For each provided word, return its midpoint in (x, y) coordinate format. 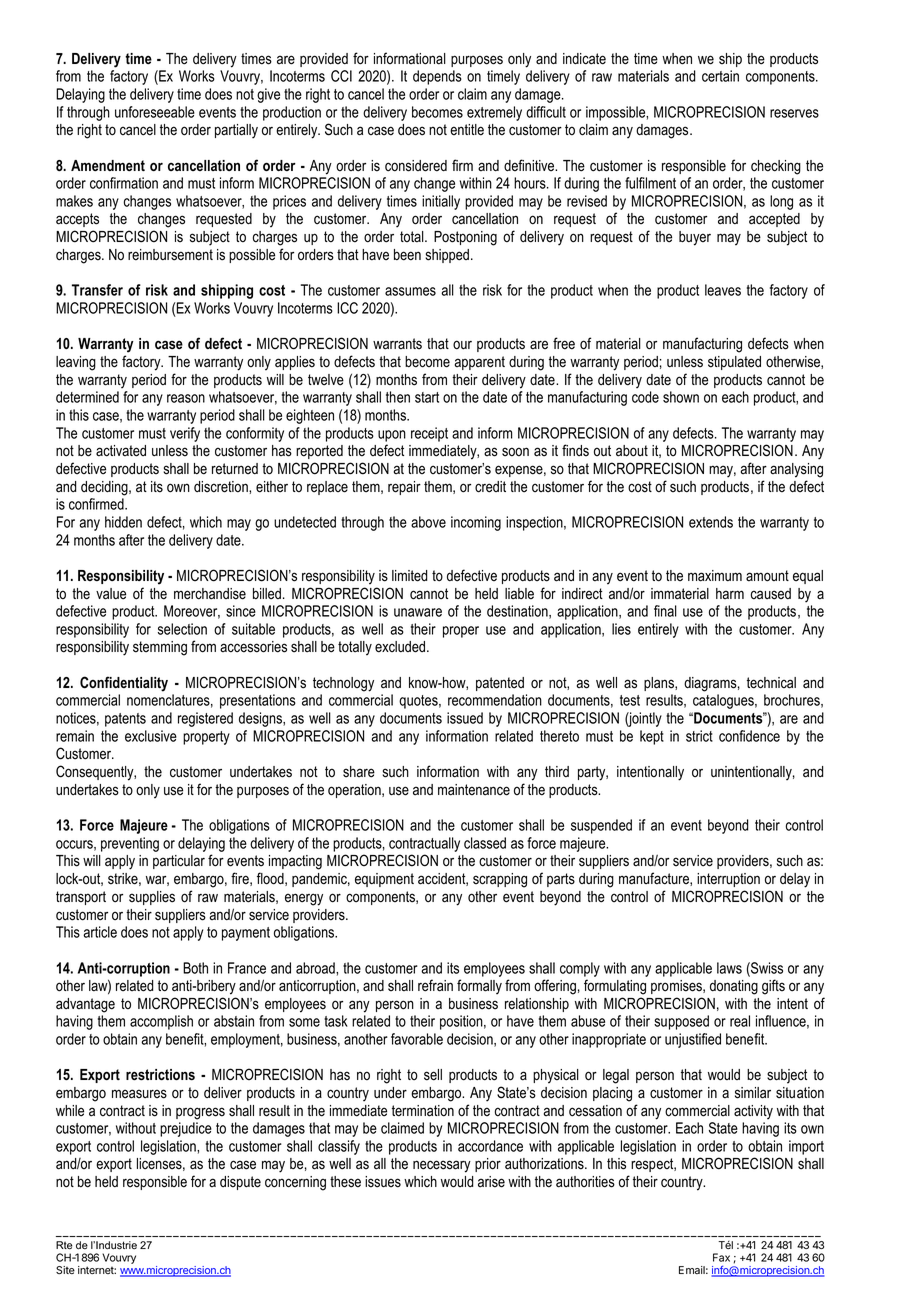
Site (65, 1270)
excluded (401, 647)
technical (771, 683)
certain (720, 76)
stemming (160, 648)
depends (437, 77)
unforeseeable (155, 112)
